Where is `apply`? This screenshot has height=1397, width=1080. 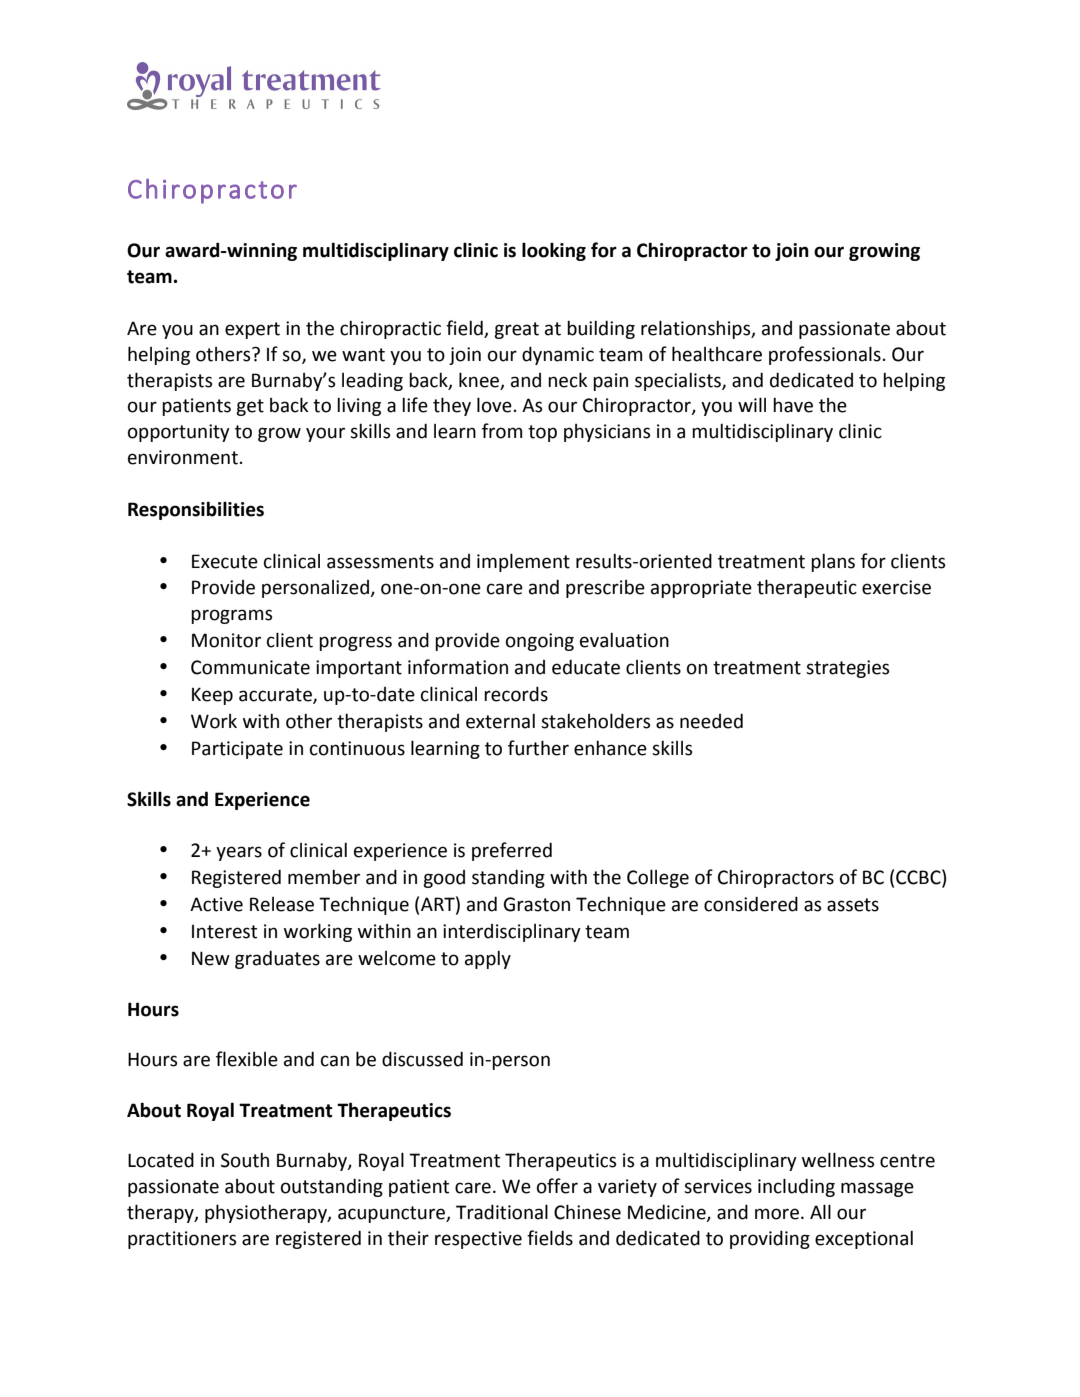 apply is located at coordinates (488, 960).
